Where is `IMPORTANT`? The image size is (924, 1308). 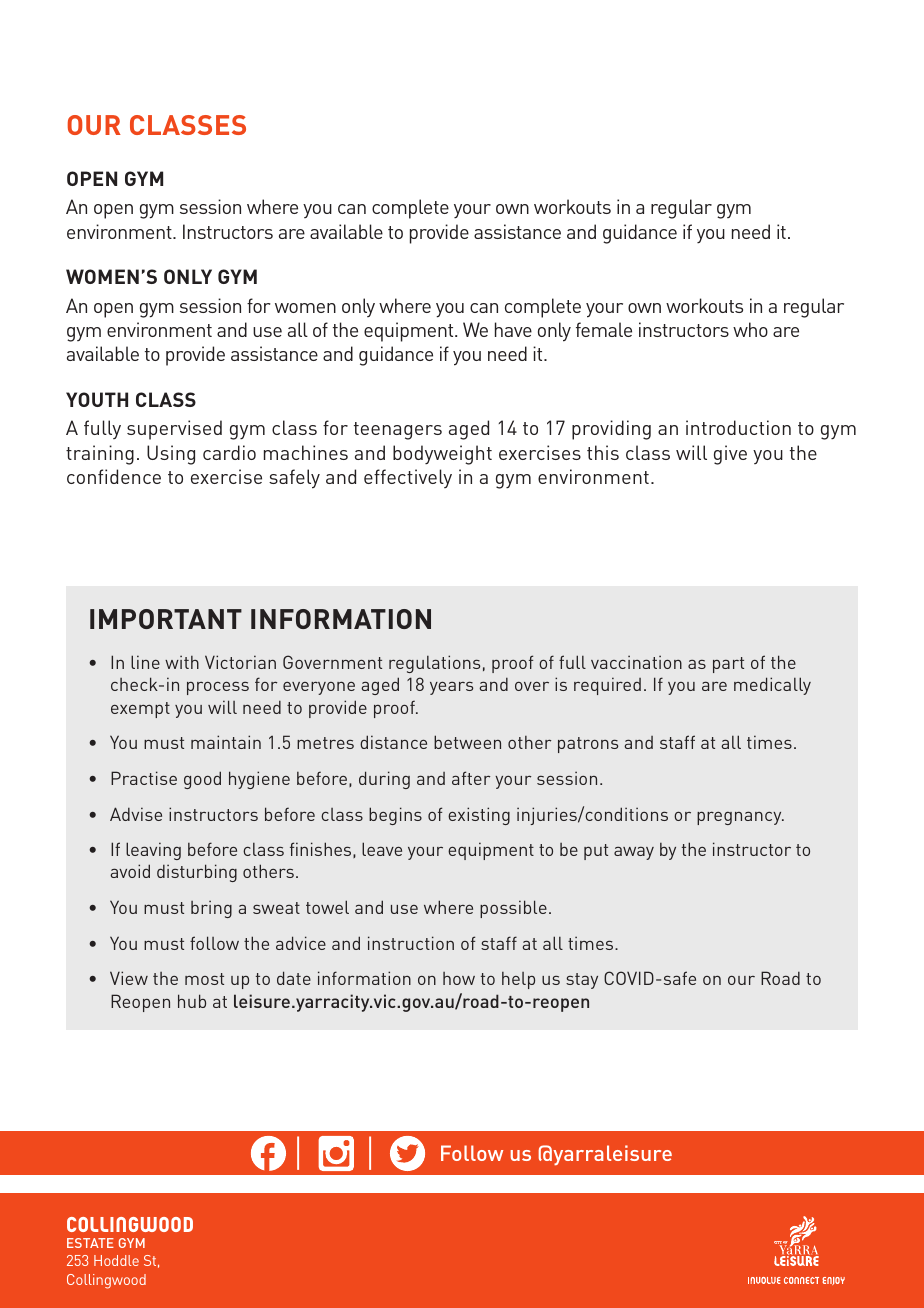
IMPORTANT is located at coordinates (166, 619).
